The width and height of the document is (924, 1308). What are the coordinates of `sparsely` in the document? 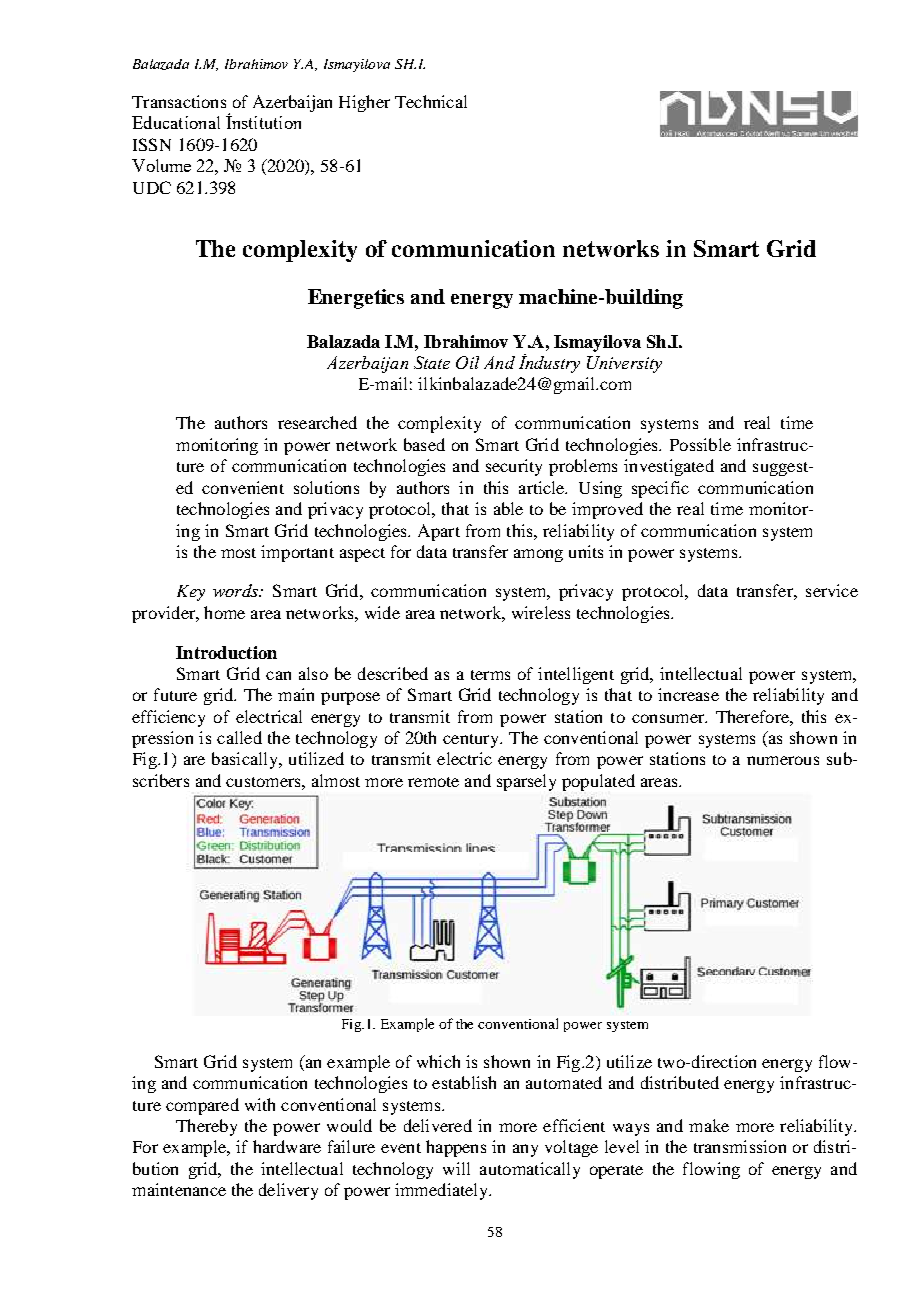 It's located at (526, 782).
